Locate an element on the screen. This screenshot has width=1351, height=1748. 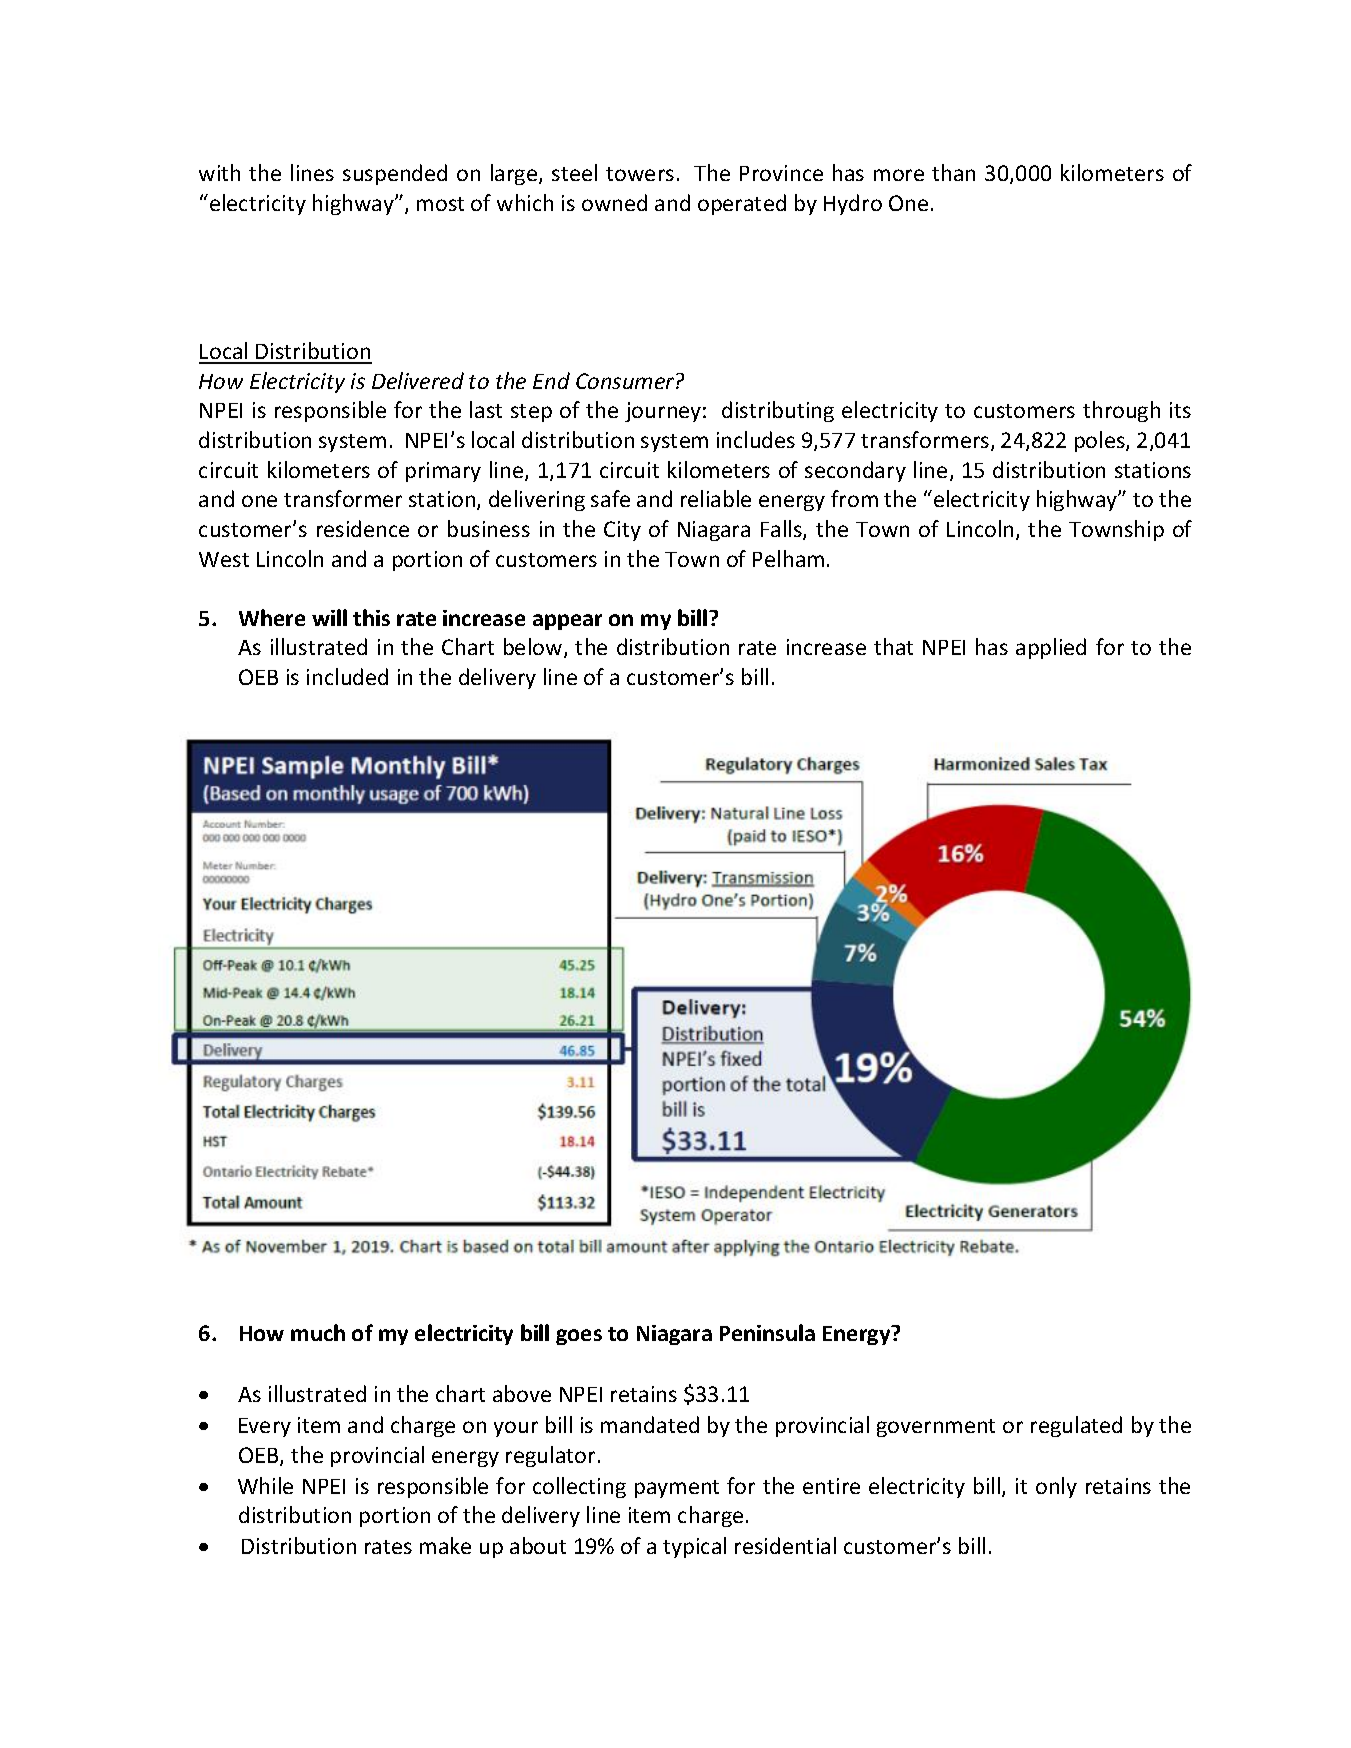
regulated is located at coordinates (1076, 1426).
